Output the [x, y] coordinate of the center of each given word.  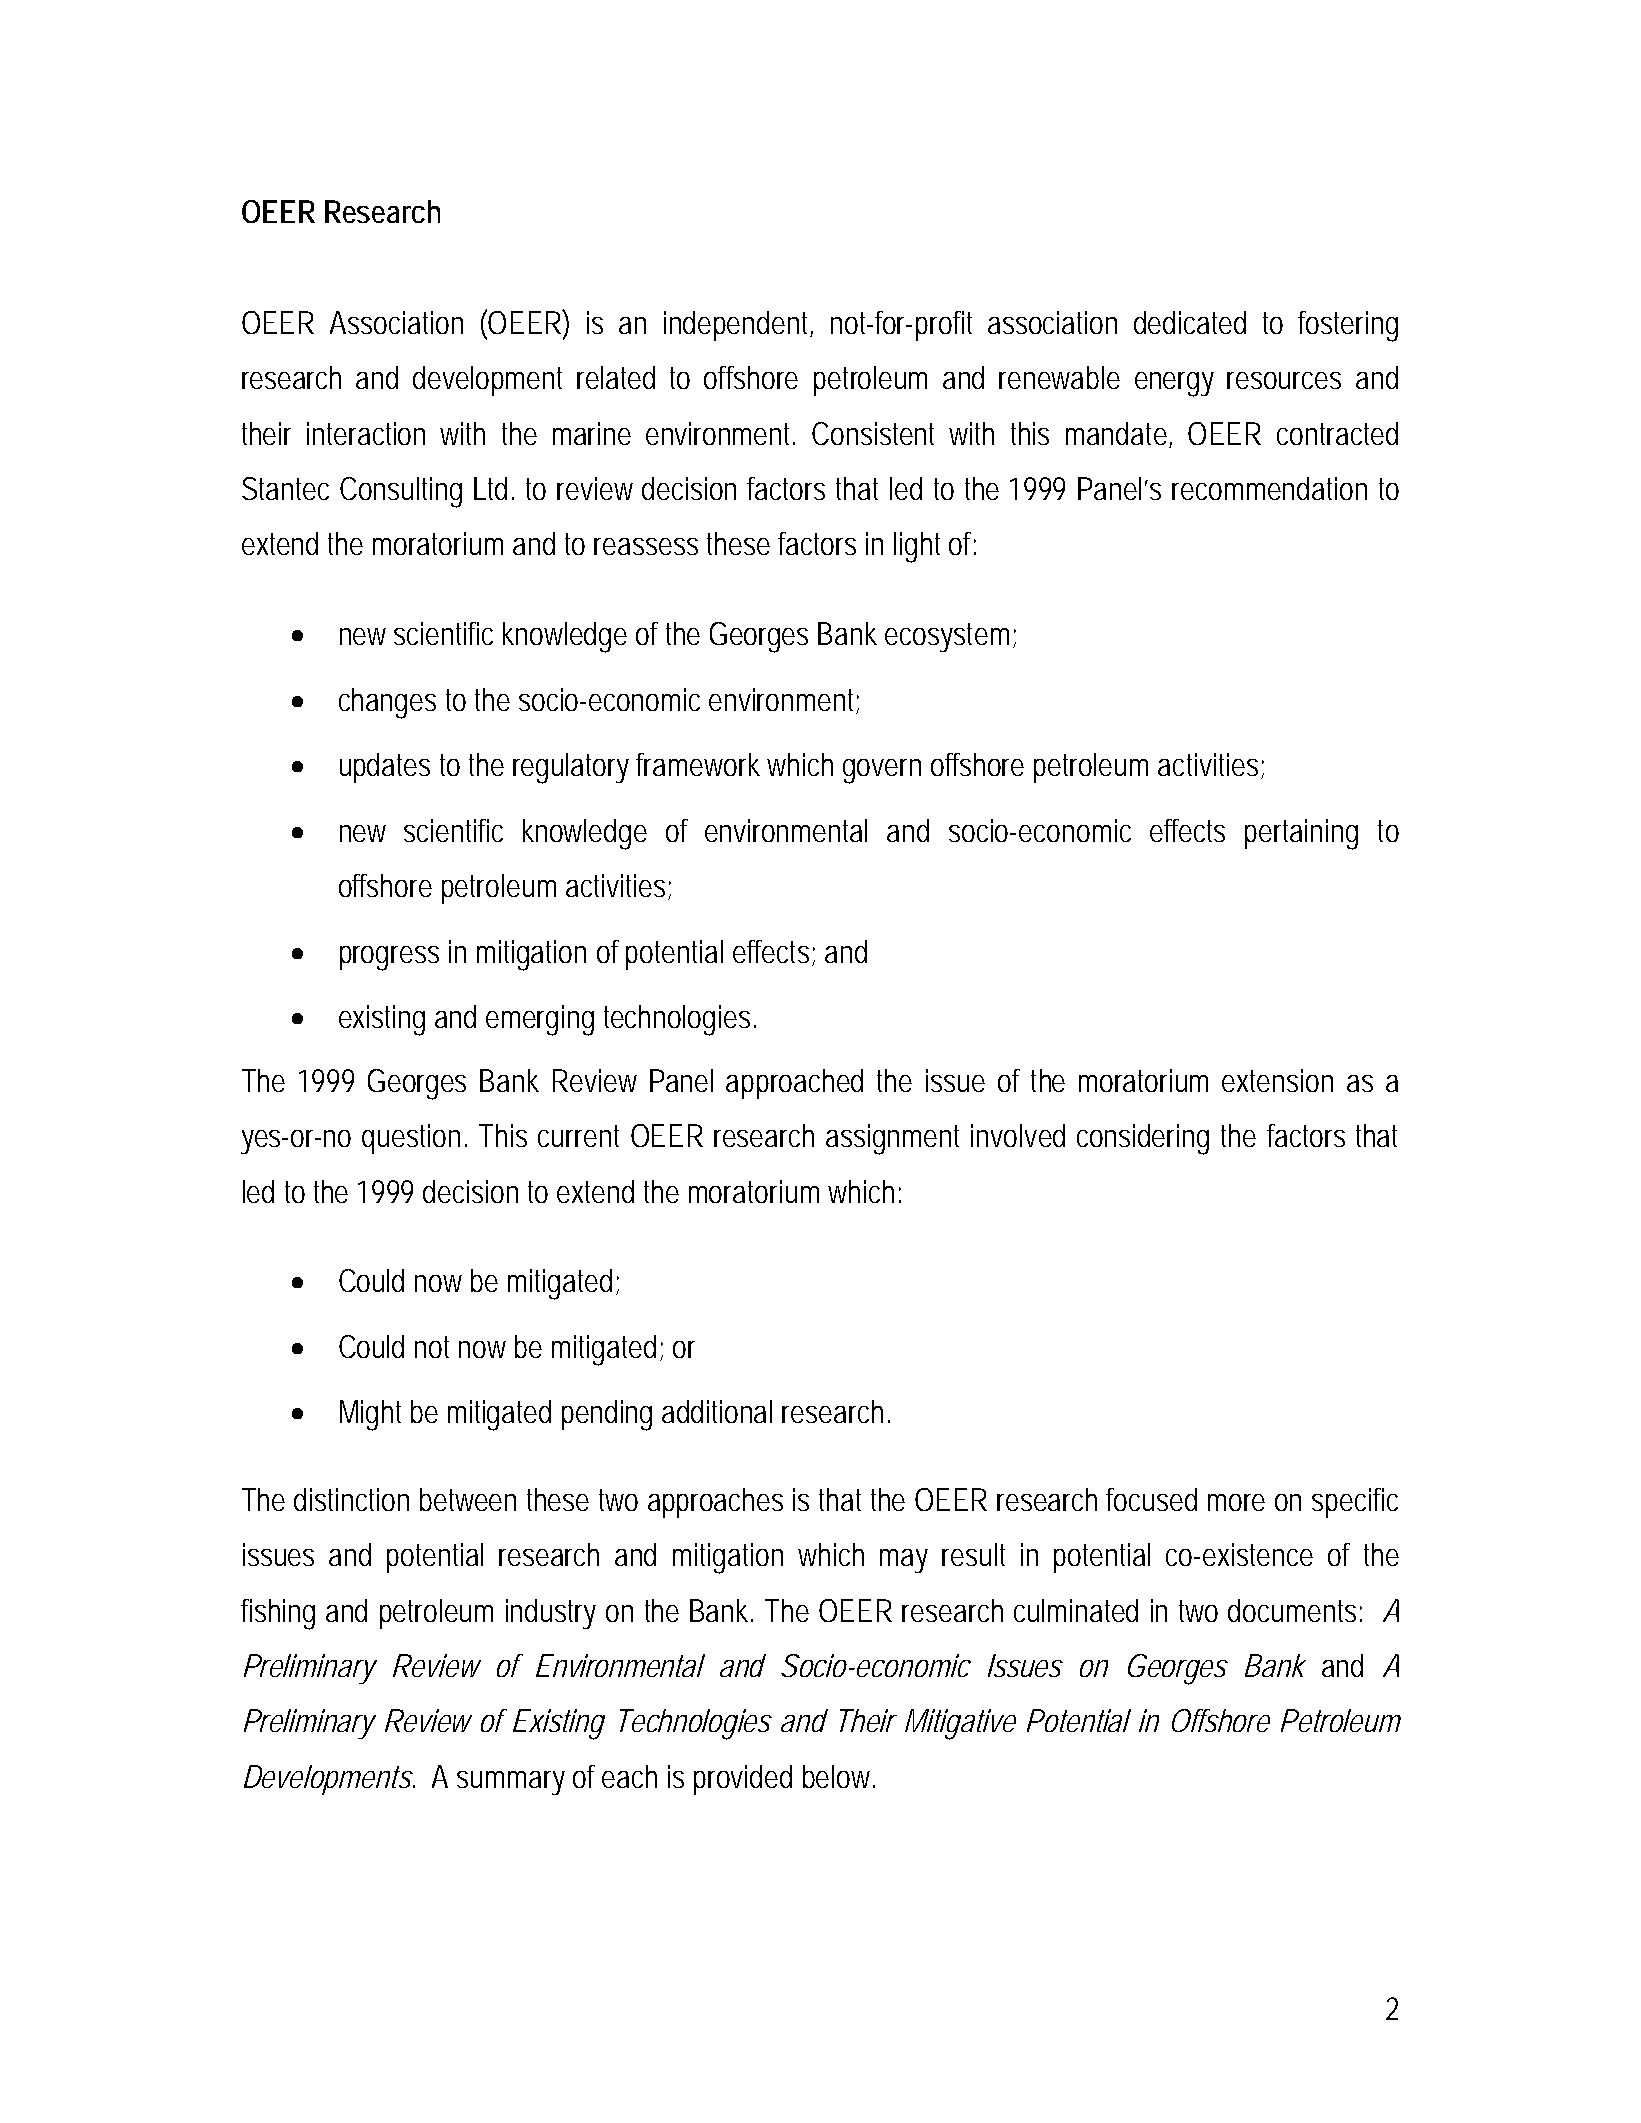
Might [370, 1415]
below [836, 1776]
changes [387, 703]
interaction [366, 433]
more [1236, 1502]
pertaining [1301, 834]
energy [1174, 384]
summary [511, 1783]
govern [882, 771]
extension [1277, 1080]
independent [737, 326]
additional [717, 1411]
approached [794, 1084]
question [411, 1139]
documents [1292, 1610]
